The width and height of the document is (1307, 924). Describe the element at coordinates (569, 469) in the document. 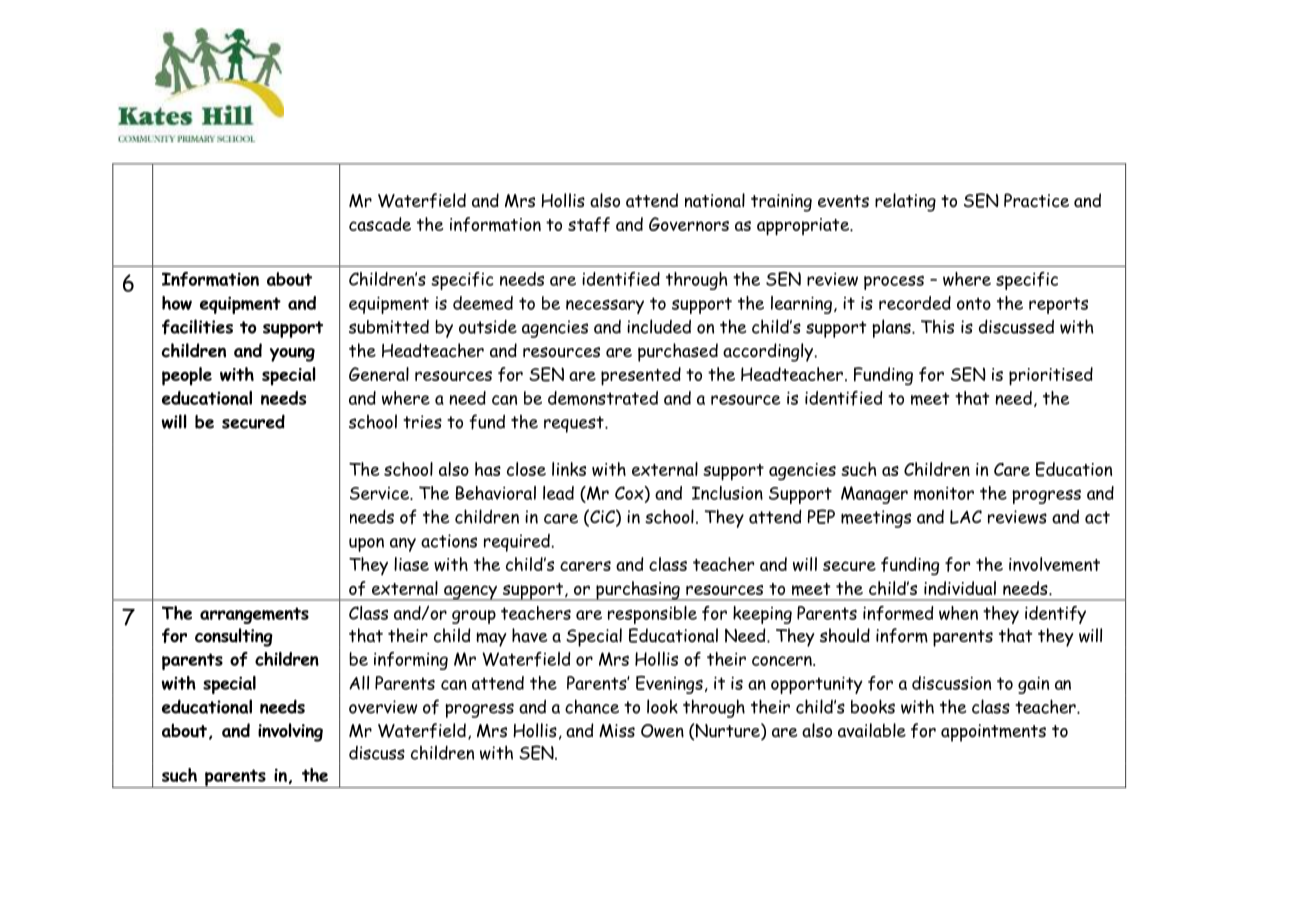

I see `links` at that location.
